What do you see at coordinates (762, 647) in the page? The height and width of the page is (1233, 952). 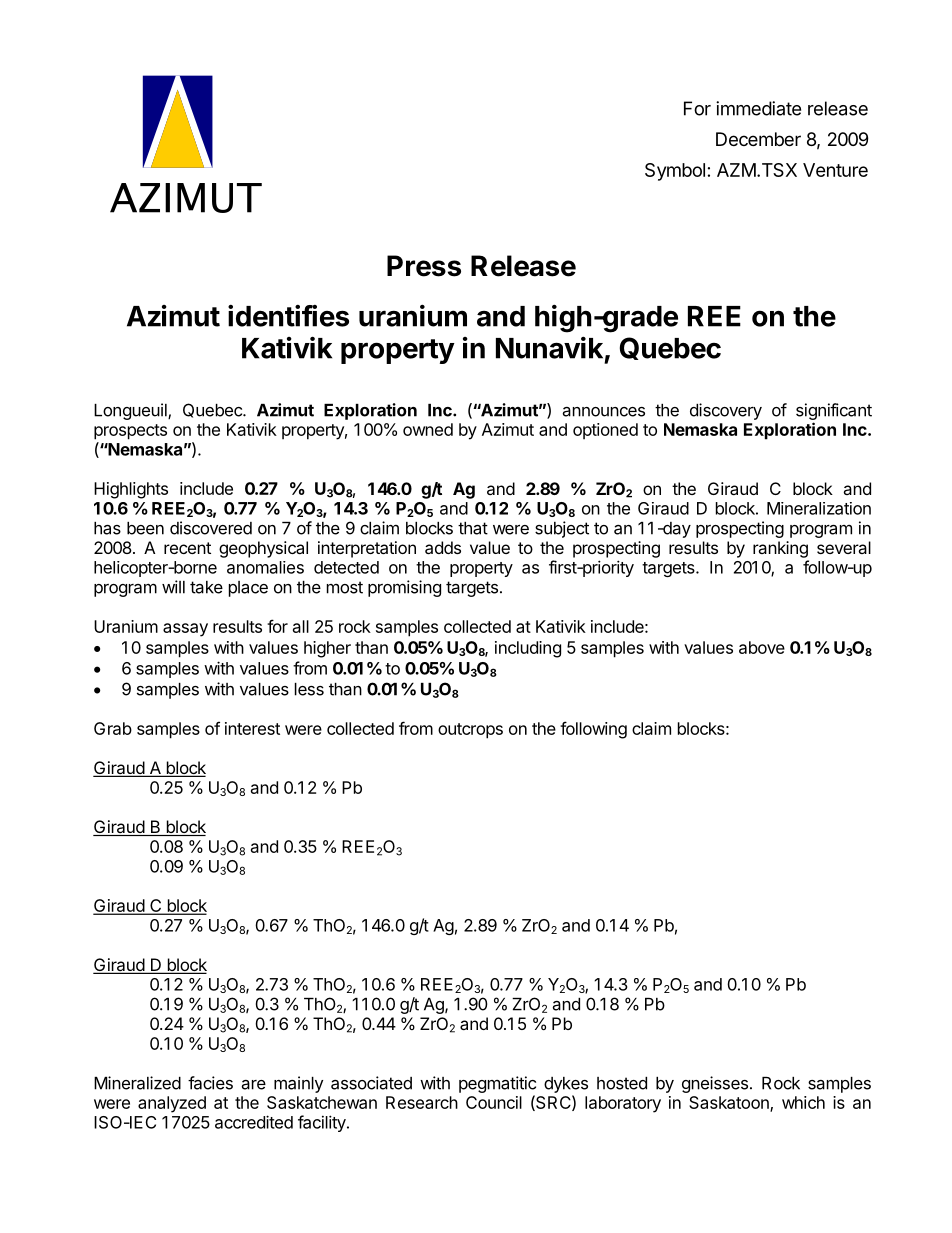 I see `above` at bounding box center [762, 647].
